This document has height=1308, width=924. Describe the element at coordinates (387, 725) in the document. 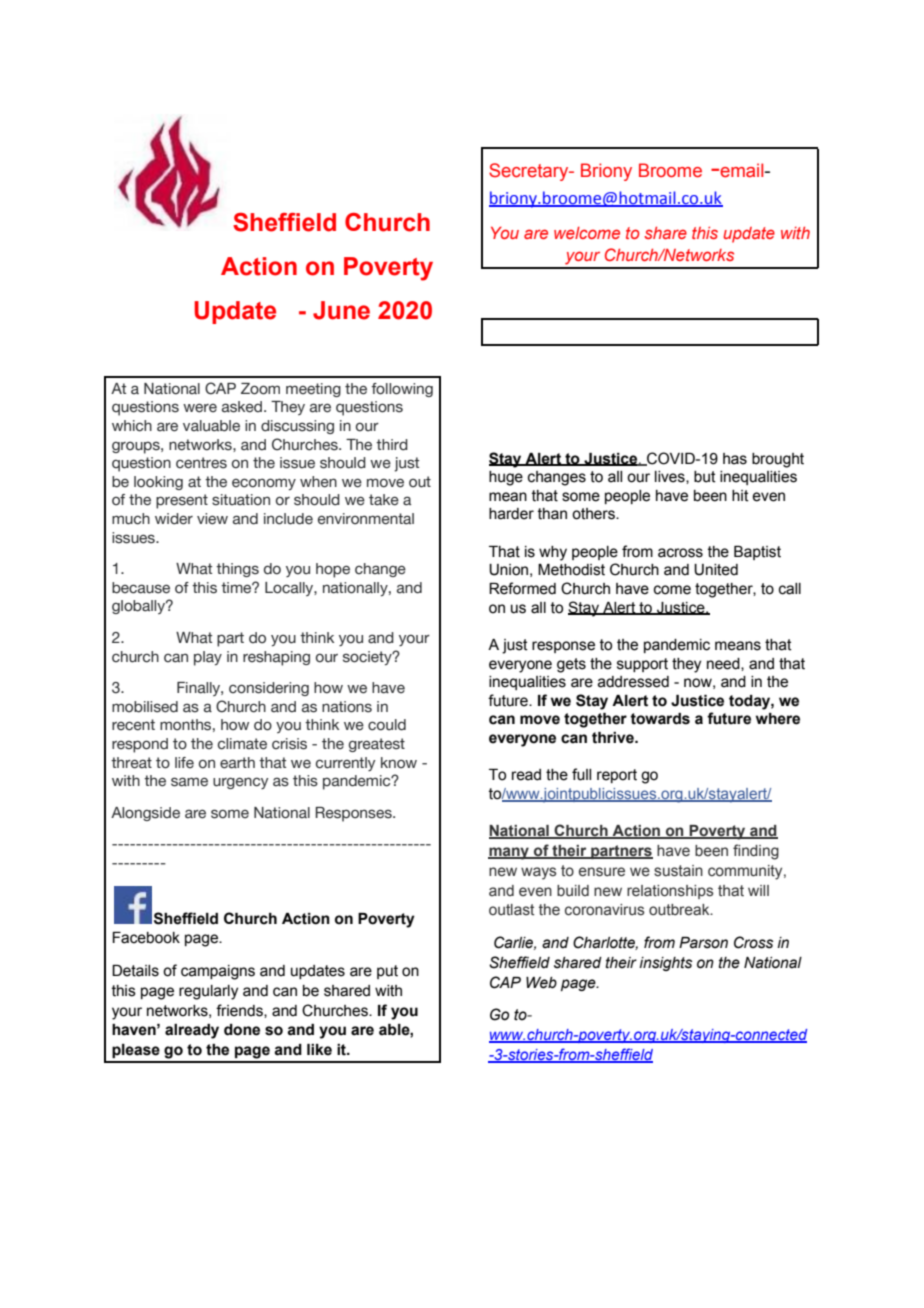

I see `could` at that location.
